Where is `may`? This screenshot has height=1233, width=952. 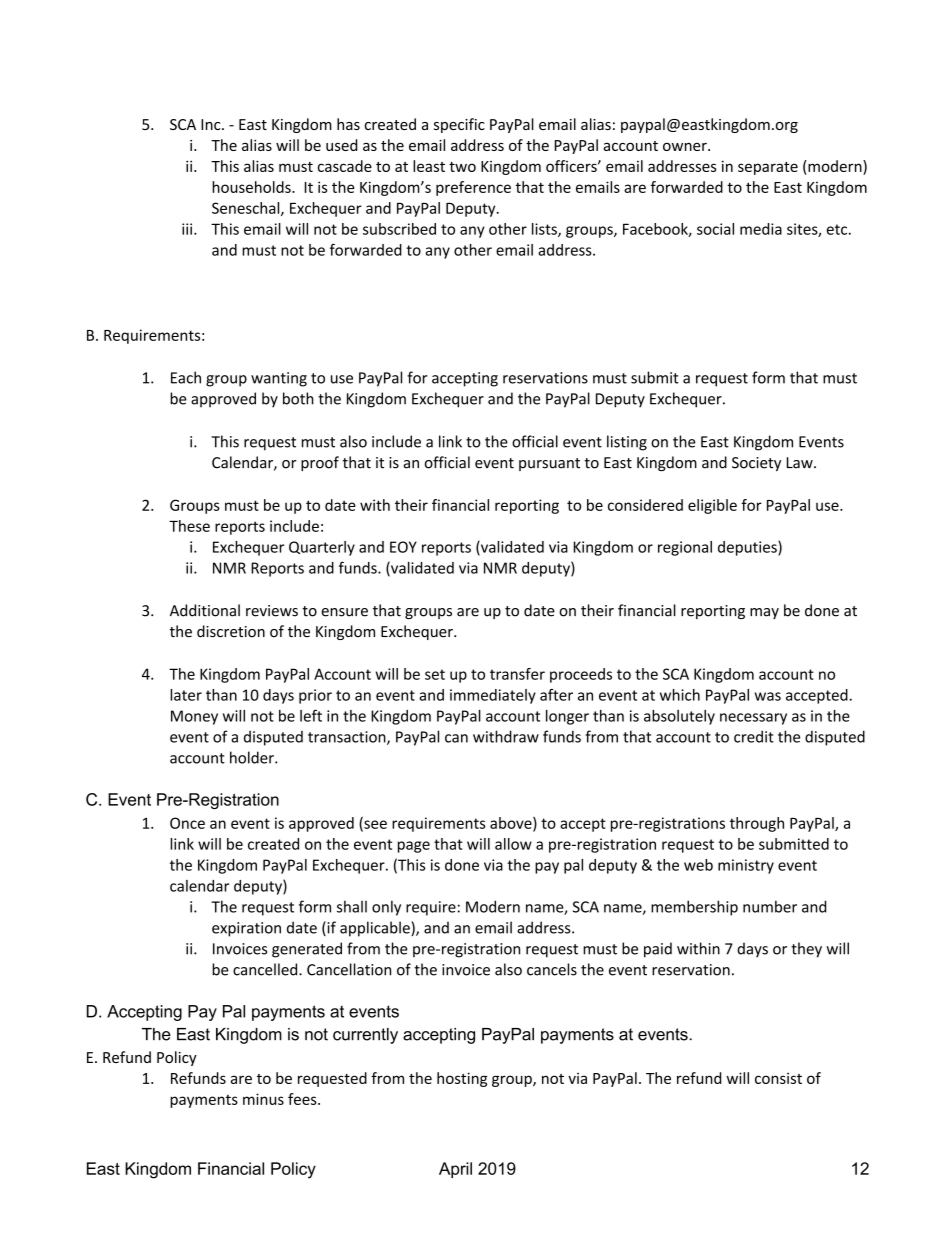 may is located at coordinates (764, 613).
